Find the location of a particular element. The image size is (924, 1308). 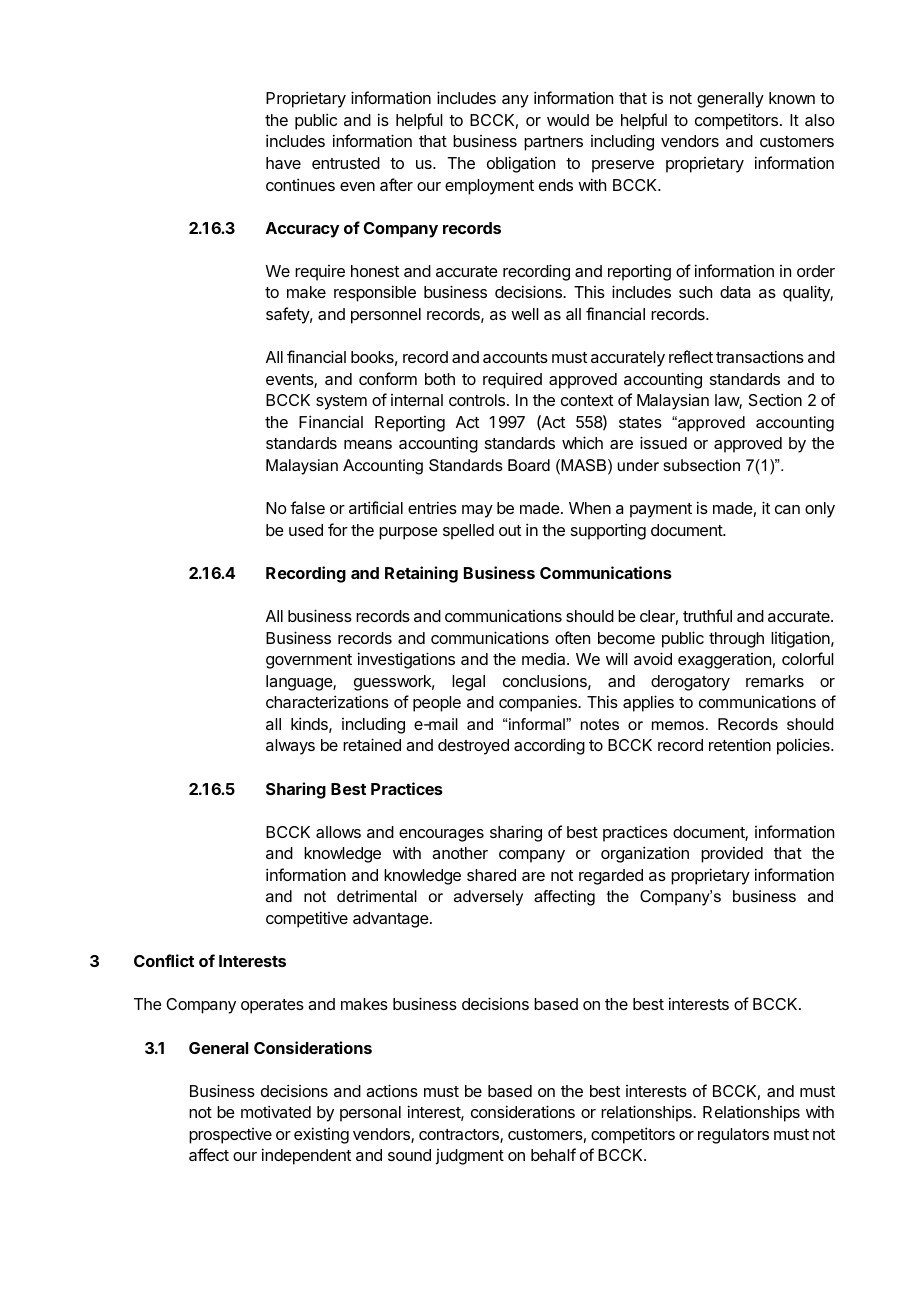

prospective is located at coordinates (230, 1136).
